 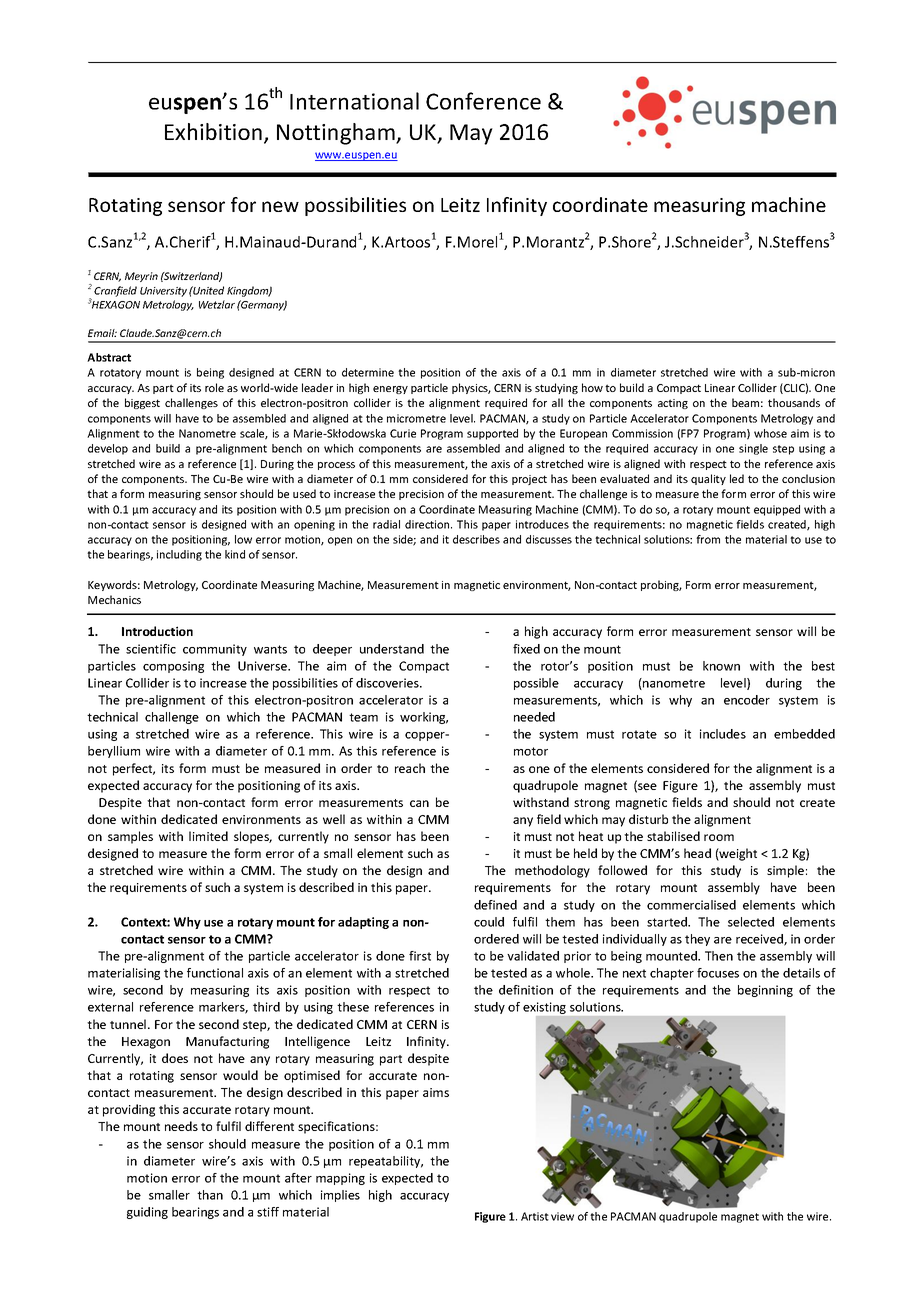 What do you see at coordinates (210, 1195) in the screenshot?
I see `than` at bounding box center [210, 1195].
